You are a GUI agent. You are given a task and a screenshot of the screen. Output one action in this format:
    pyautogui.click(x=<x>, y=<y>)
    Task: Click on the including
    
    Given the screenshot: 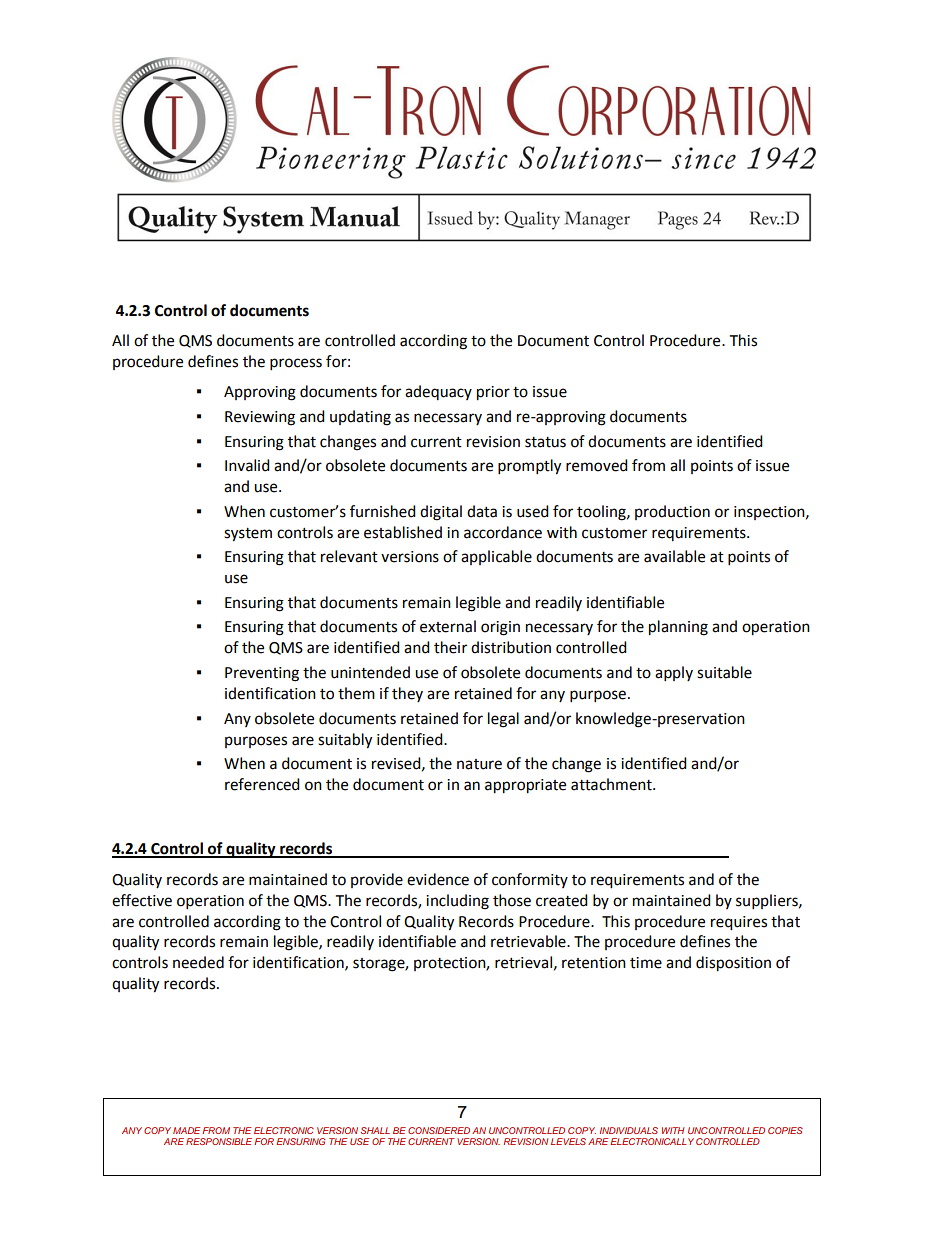 What is the action you would take?
    pyautogui.click(x=457, y=902)
